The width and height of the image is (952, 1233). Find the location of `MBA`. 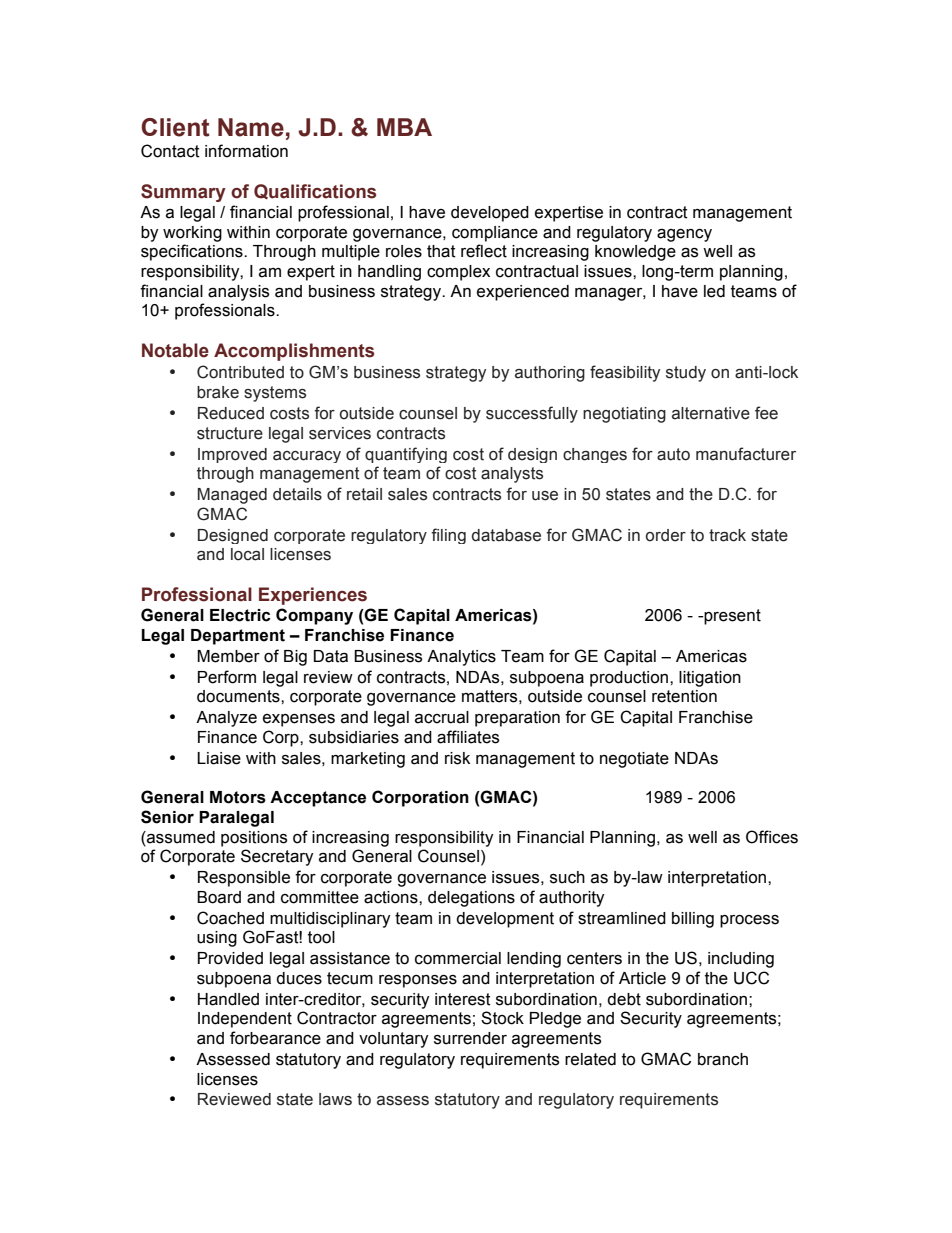

MBA is located at coordinates (404, 127).
